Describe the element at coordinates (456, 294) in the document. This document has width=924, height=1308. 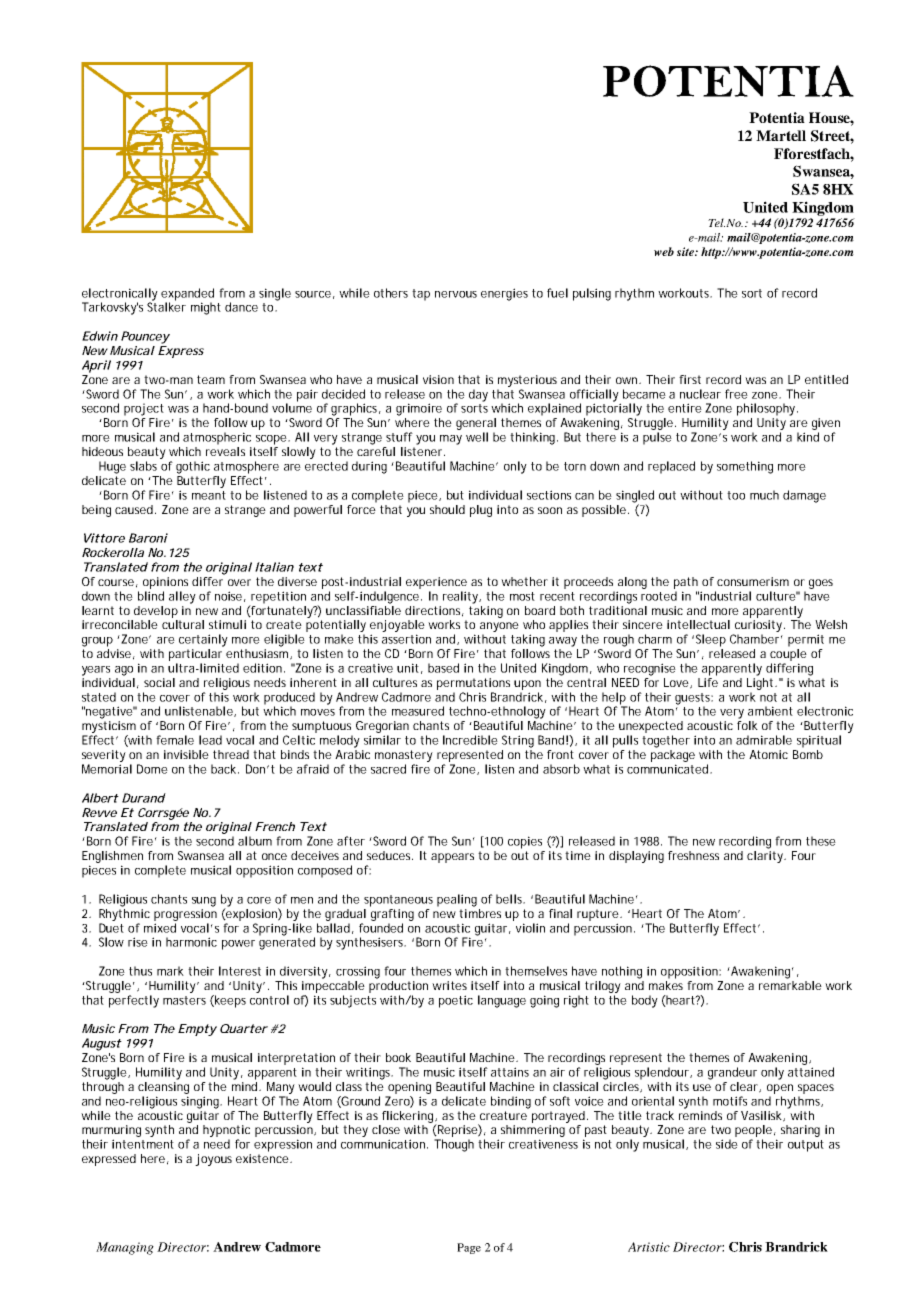
I see `nervous` at that location.
